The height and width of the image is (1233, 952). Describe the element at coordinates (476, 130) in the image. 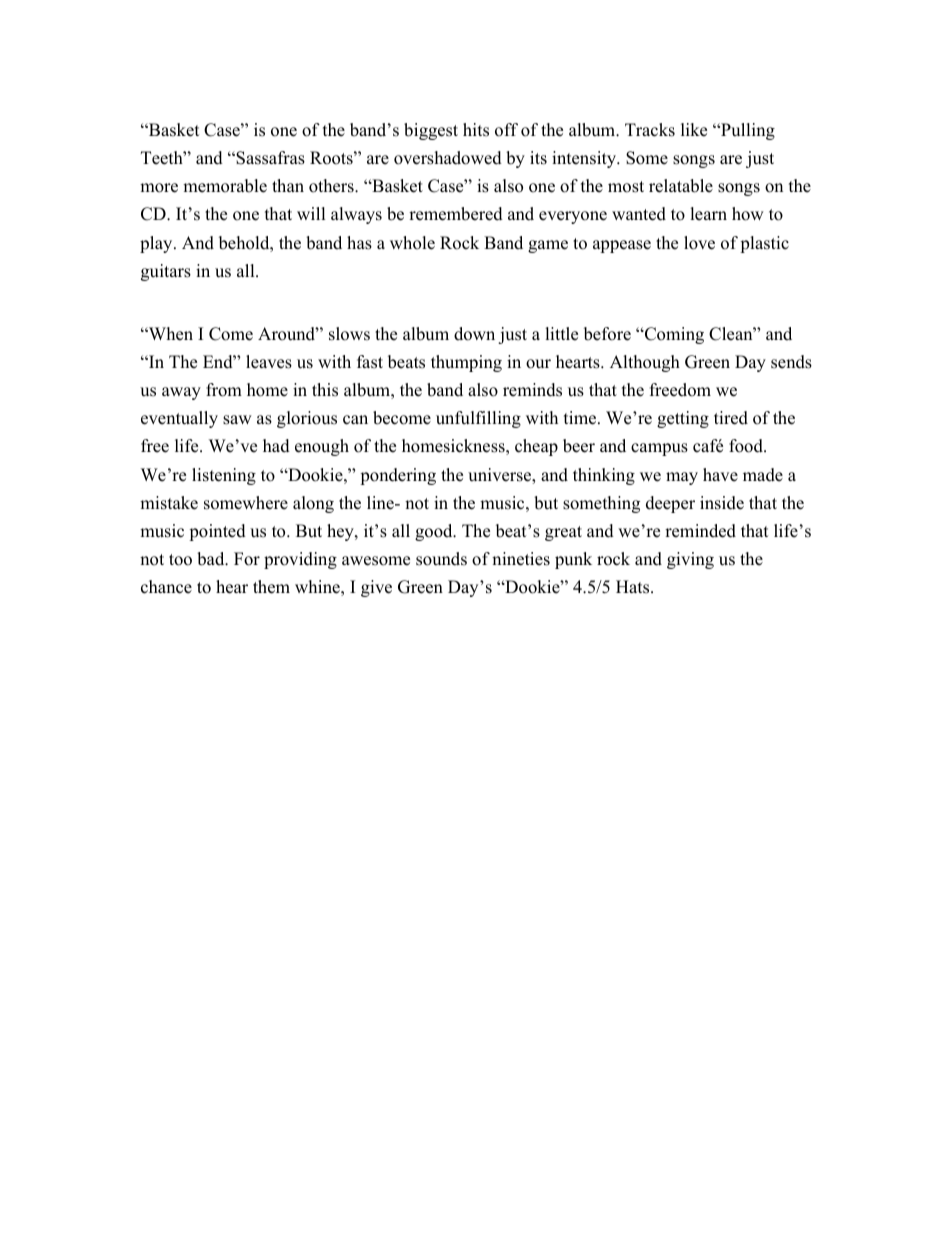

I see `hits` at that location.
